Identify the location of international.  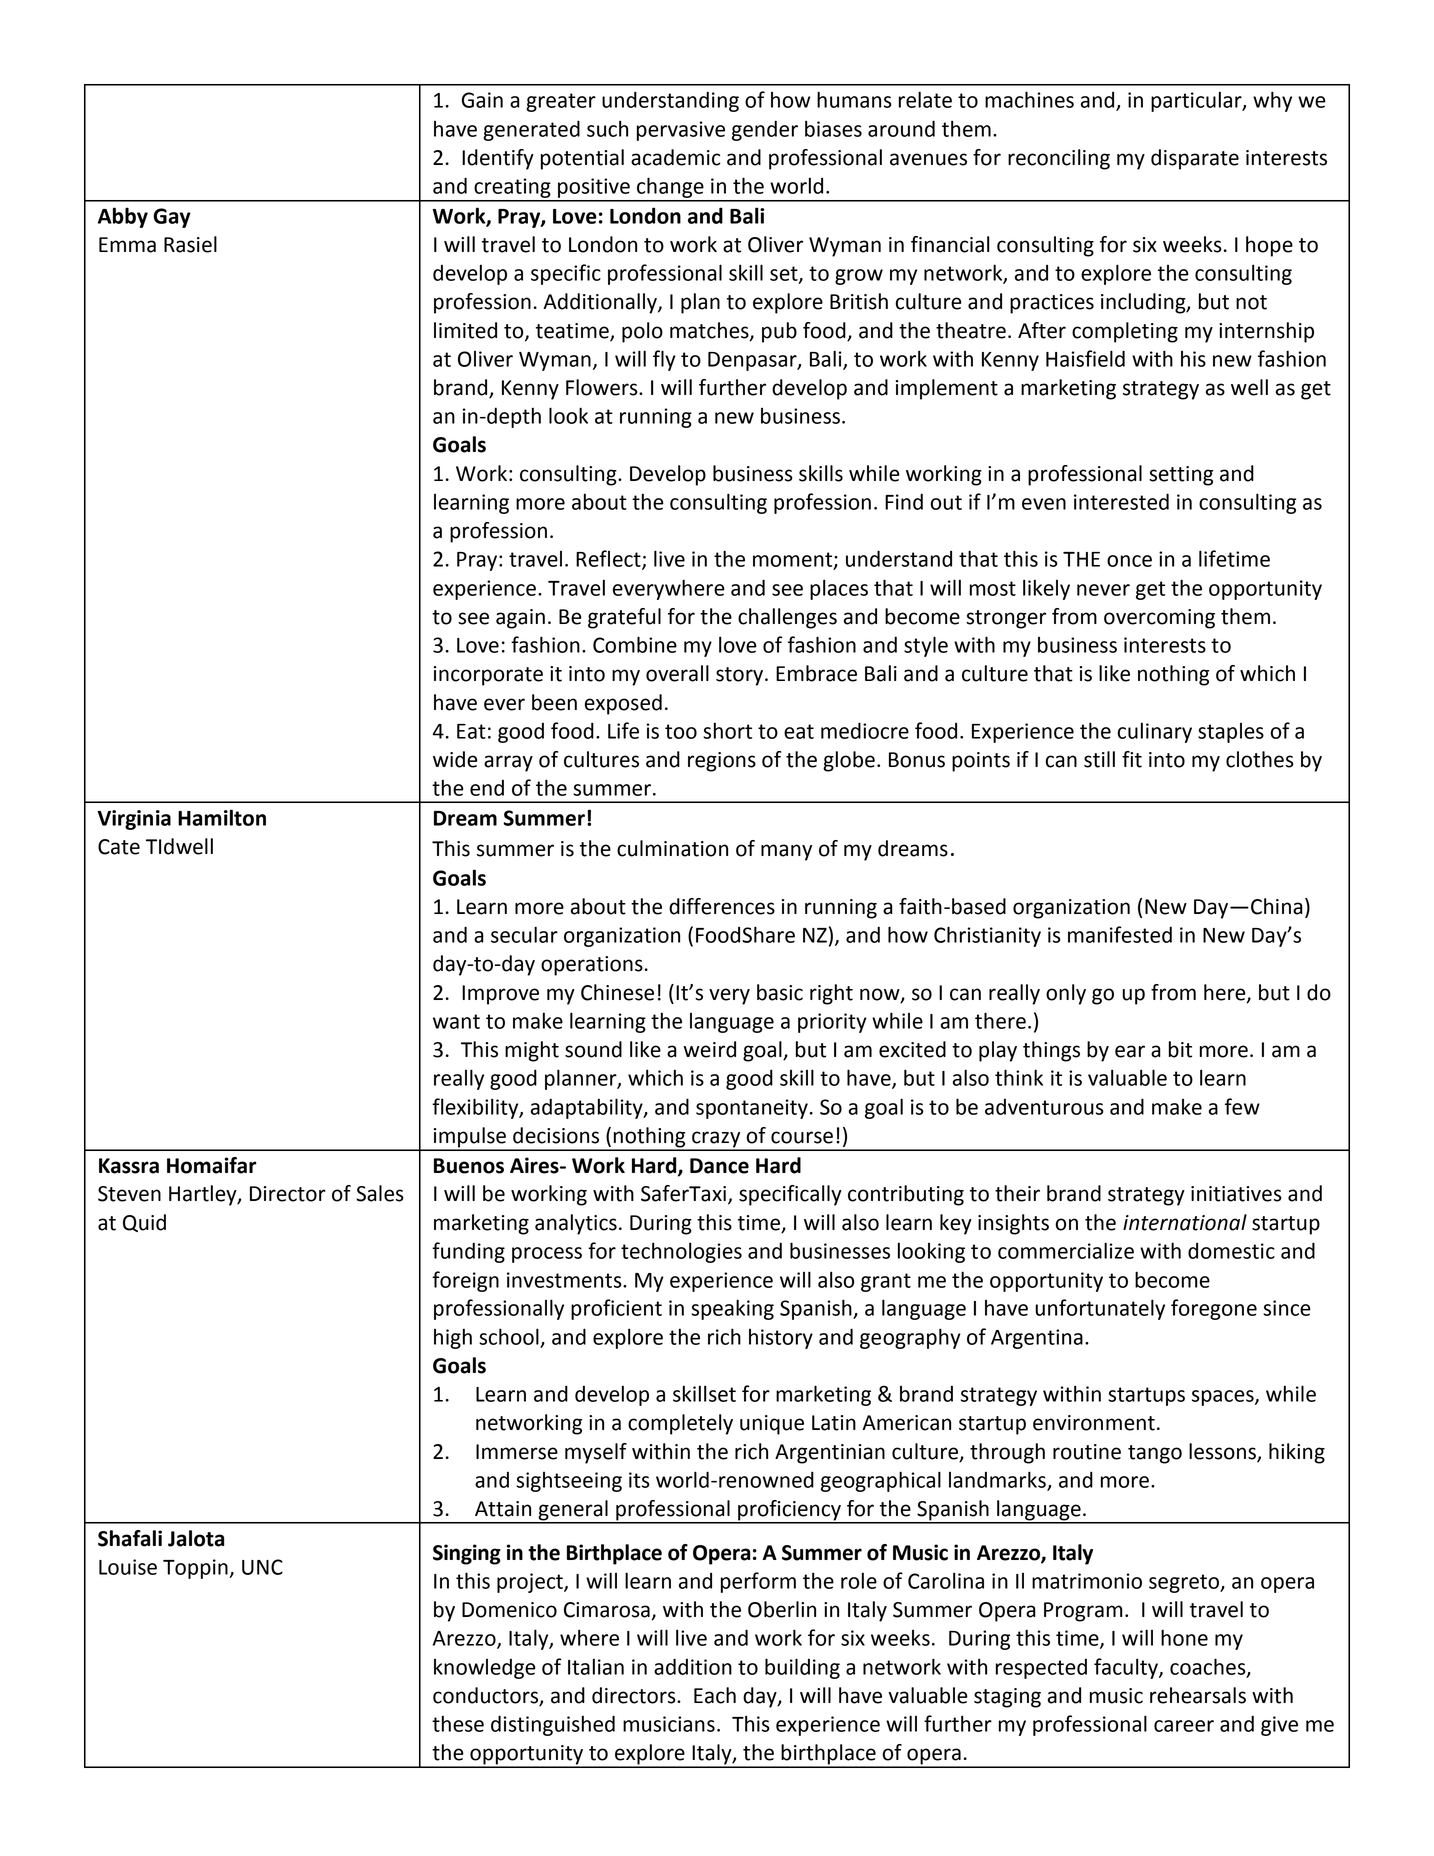
(1185, 1222).
